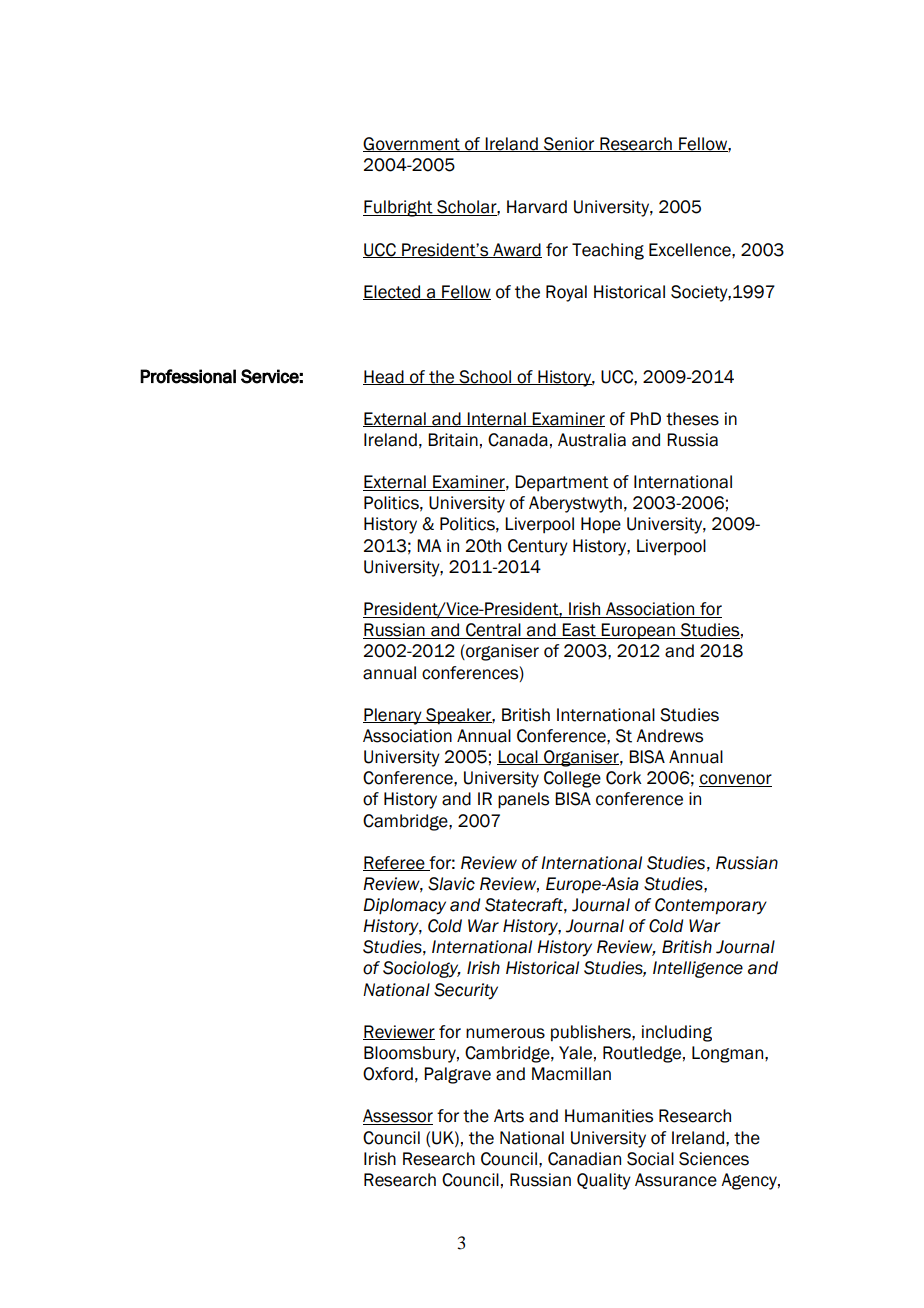 This page has width=924, height=1308. What do you see at coordinates (412, 144) in the page?
I see `Government` at bounding box center [412, 144].
